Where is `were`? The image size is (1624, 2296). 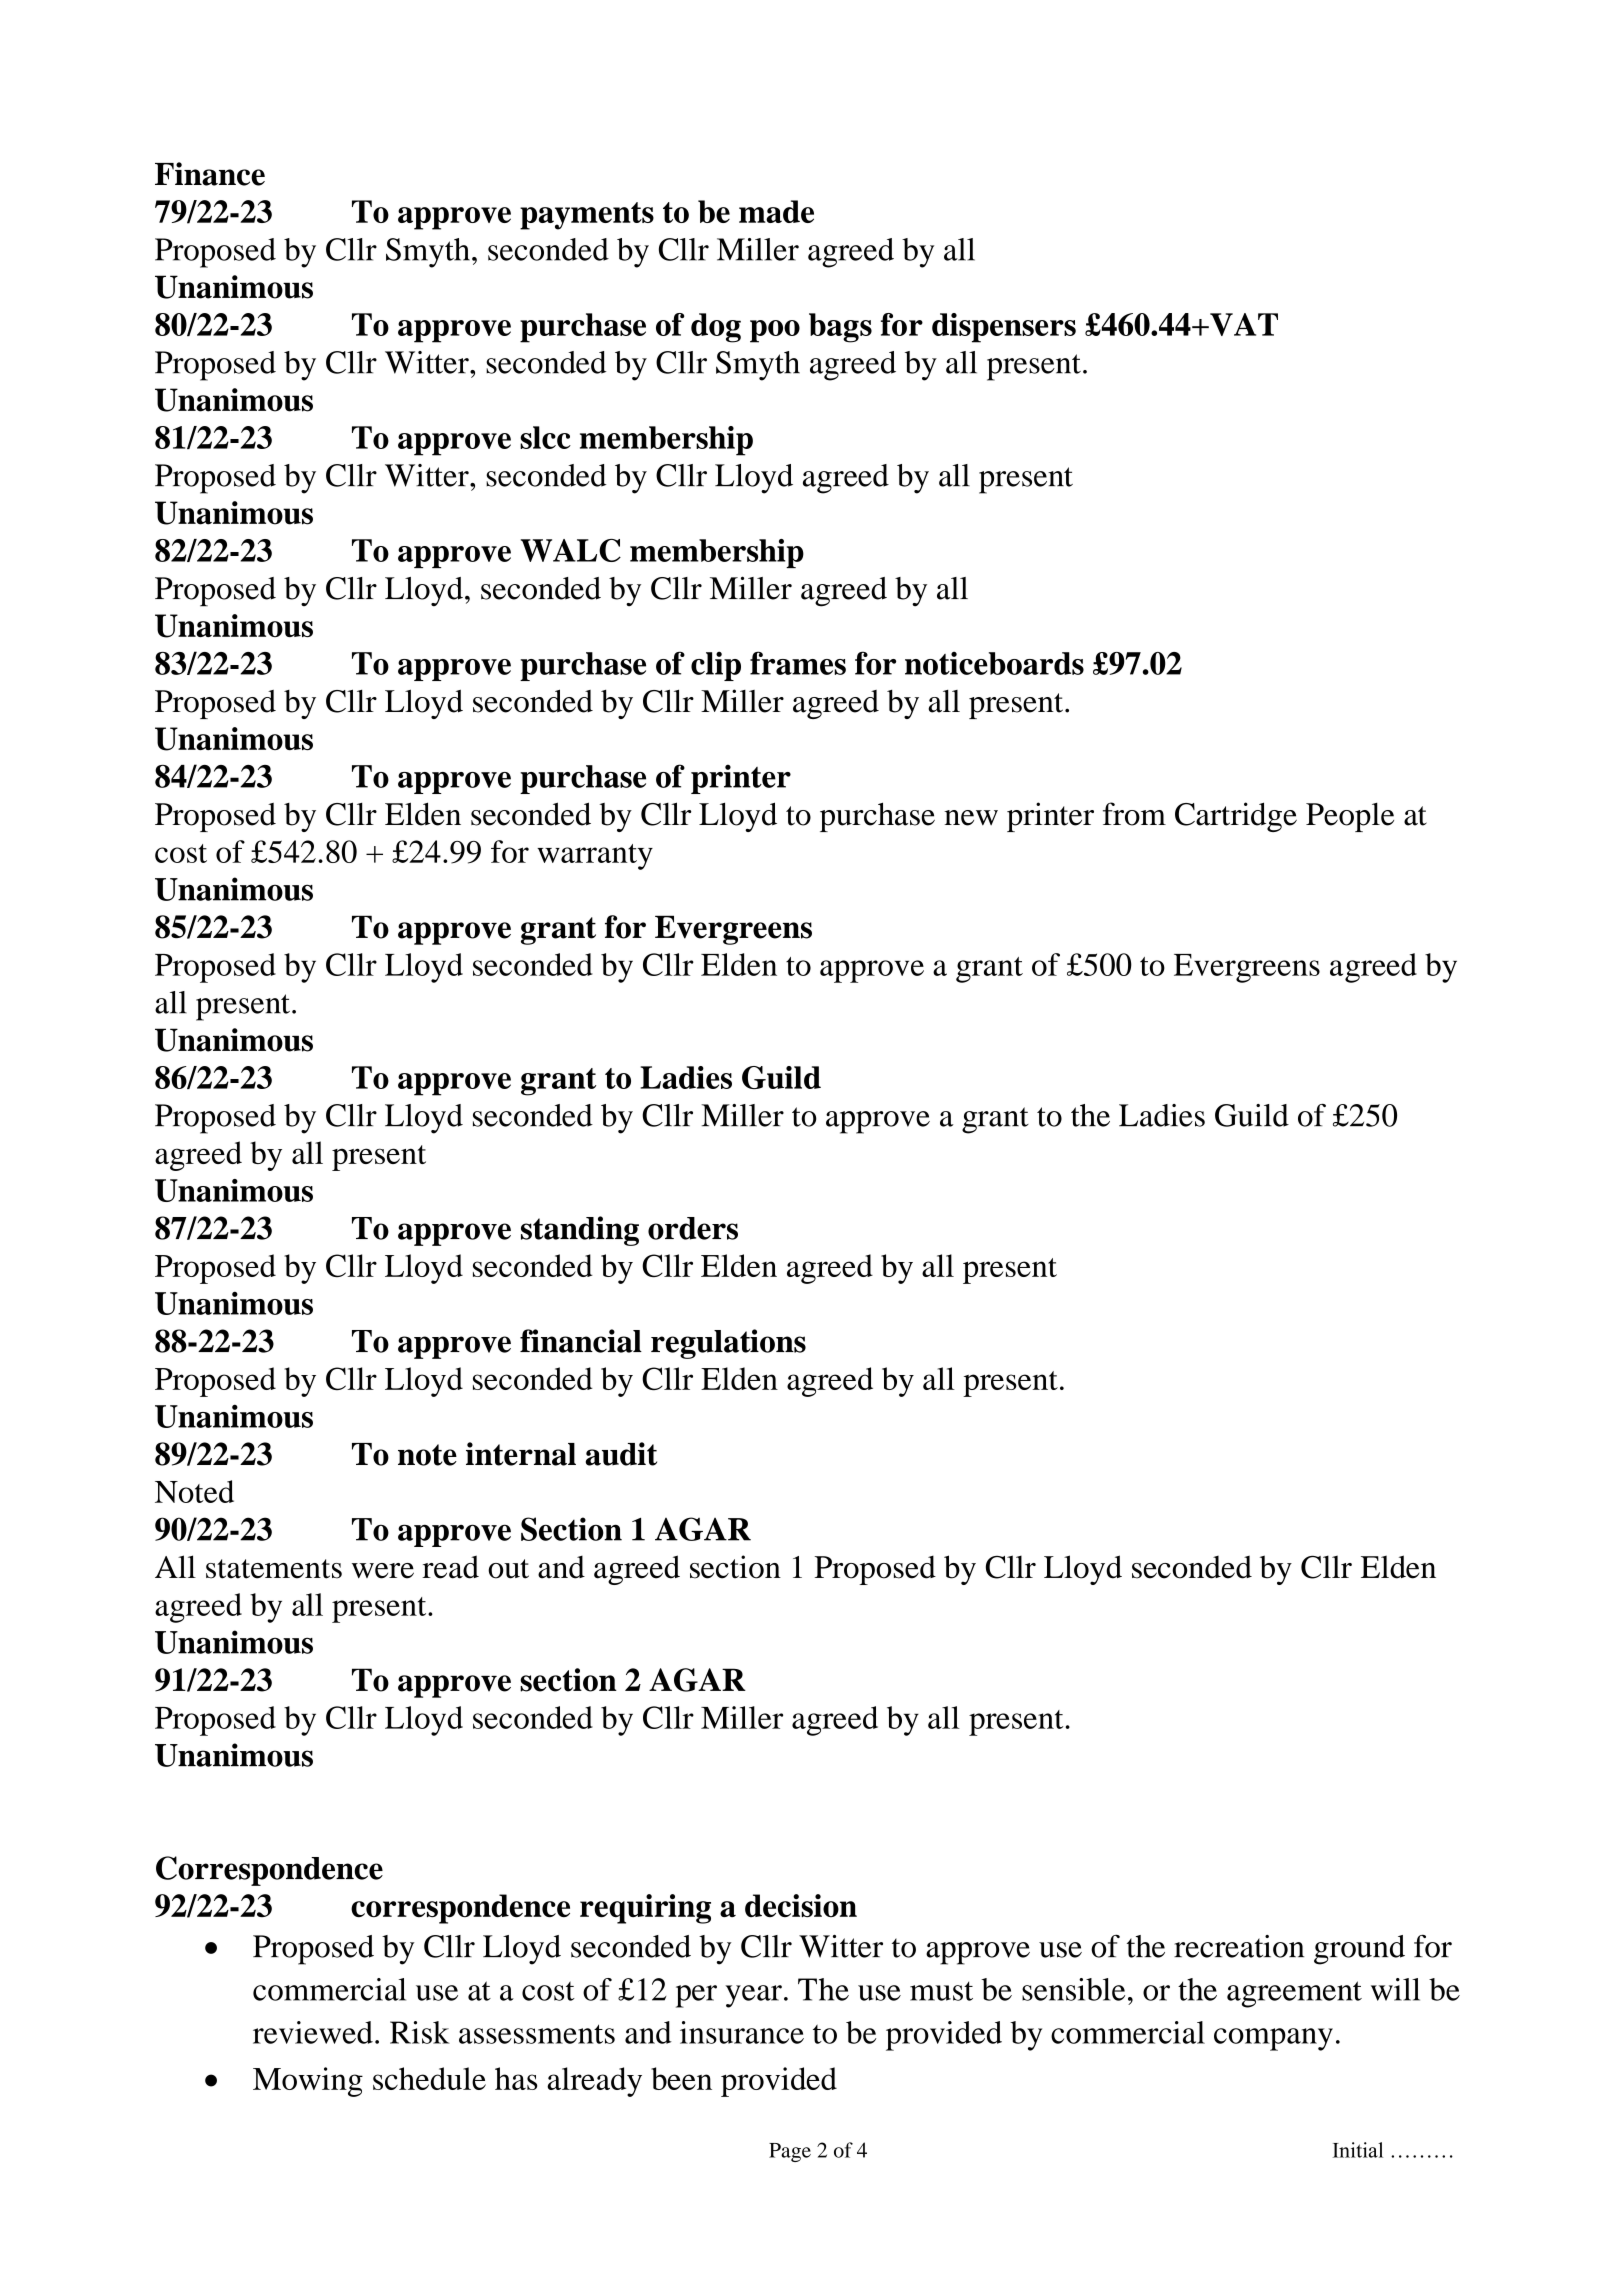
were is located at coordinates (383, 1571).
